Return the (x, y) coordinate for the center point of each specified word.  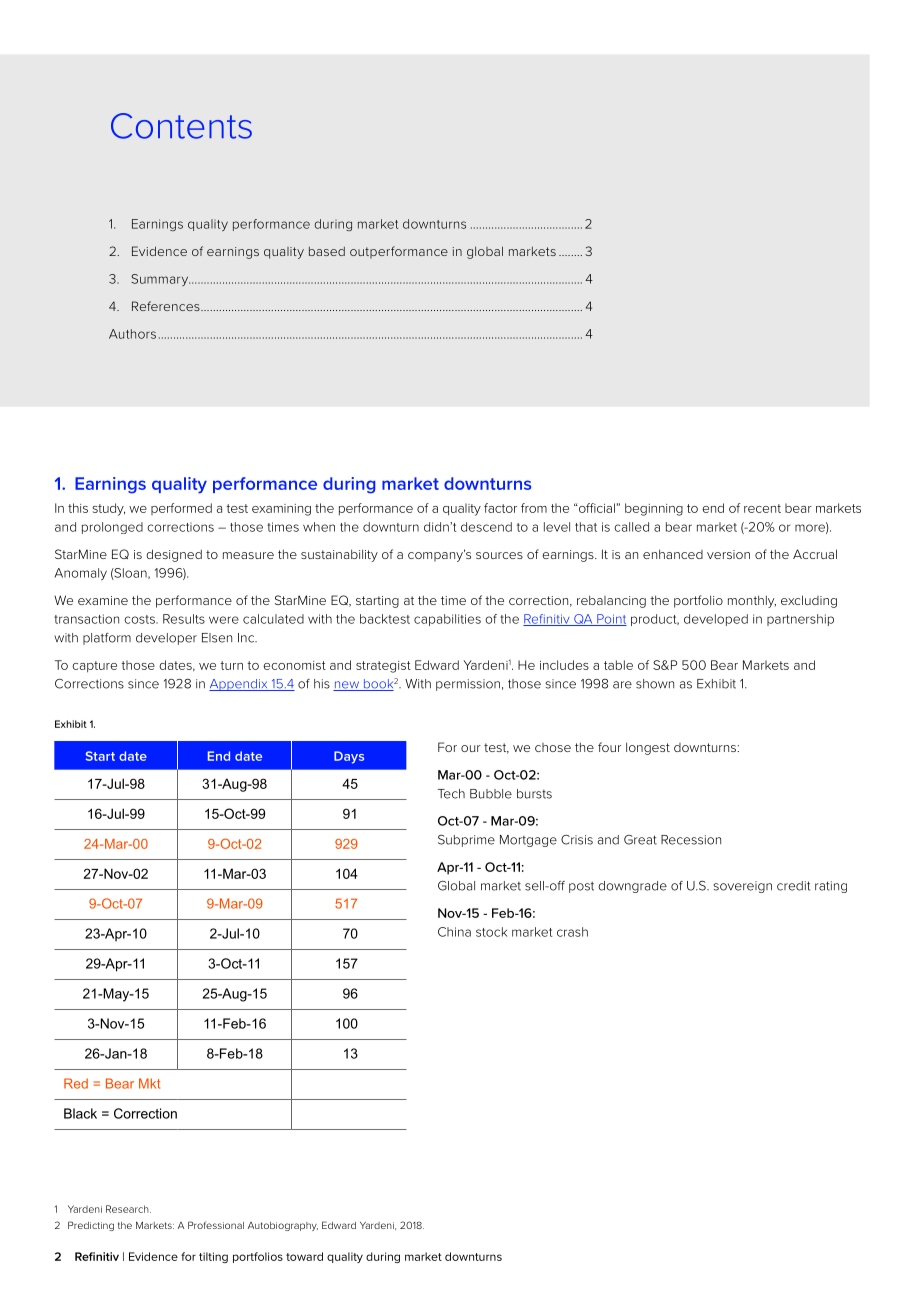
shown (655, 684)
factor (500, 508)
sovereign (742, 887)
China (454, 932)
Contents (181, 126)
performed (181, 509)
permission (468, 685)
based (327, 251)
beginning (654, 509)
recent (762, 508)
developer (166, 639)
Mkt (149, 1083)
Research (128, 1209)
